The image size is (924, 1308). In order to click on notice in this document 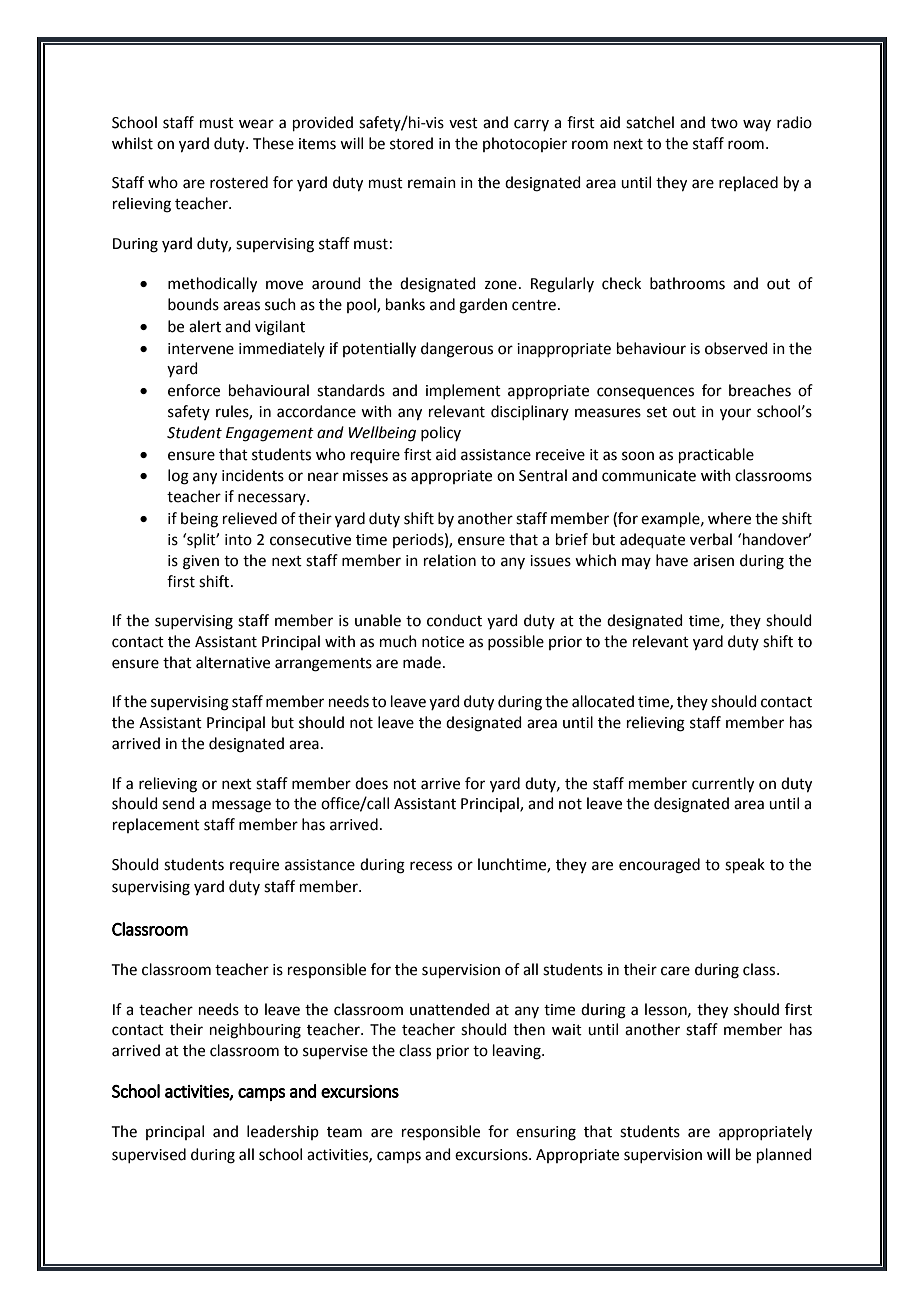, I will do `click(443, 642)`.
